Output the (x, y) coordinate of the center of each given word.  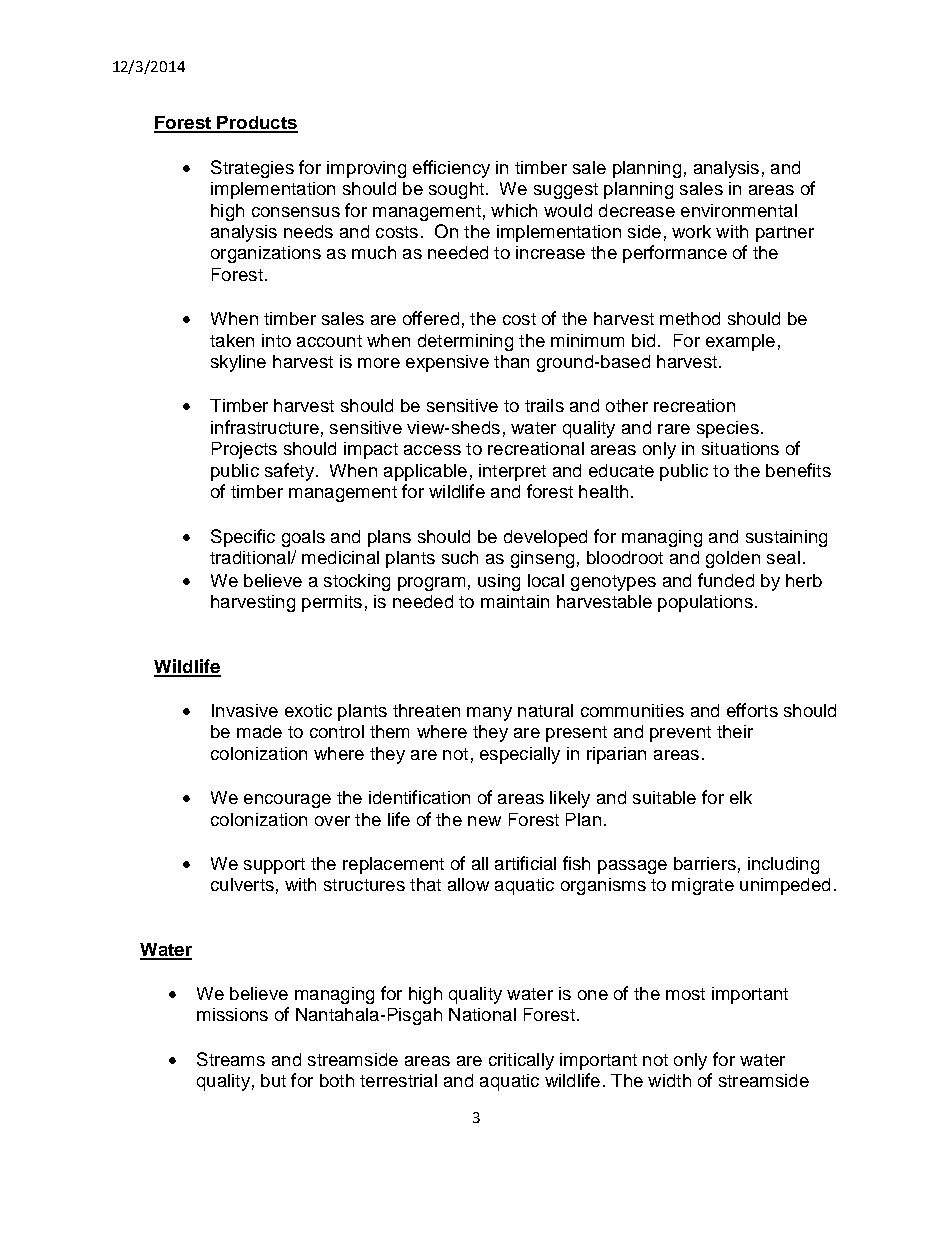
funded (726, 580)
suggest (566, 191)
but (273, 1080)
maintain (515, 601)
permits (332, 603)
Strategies (252, 169)
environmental (739, 210)
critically (521, 1061)
